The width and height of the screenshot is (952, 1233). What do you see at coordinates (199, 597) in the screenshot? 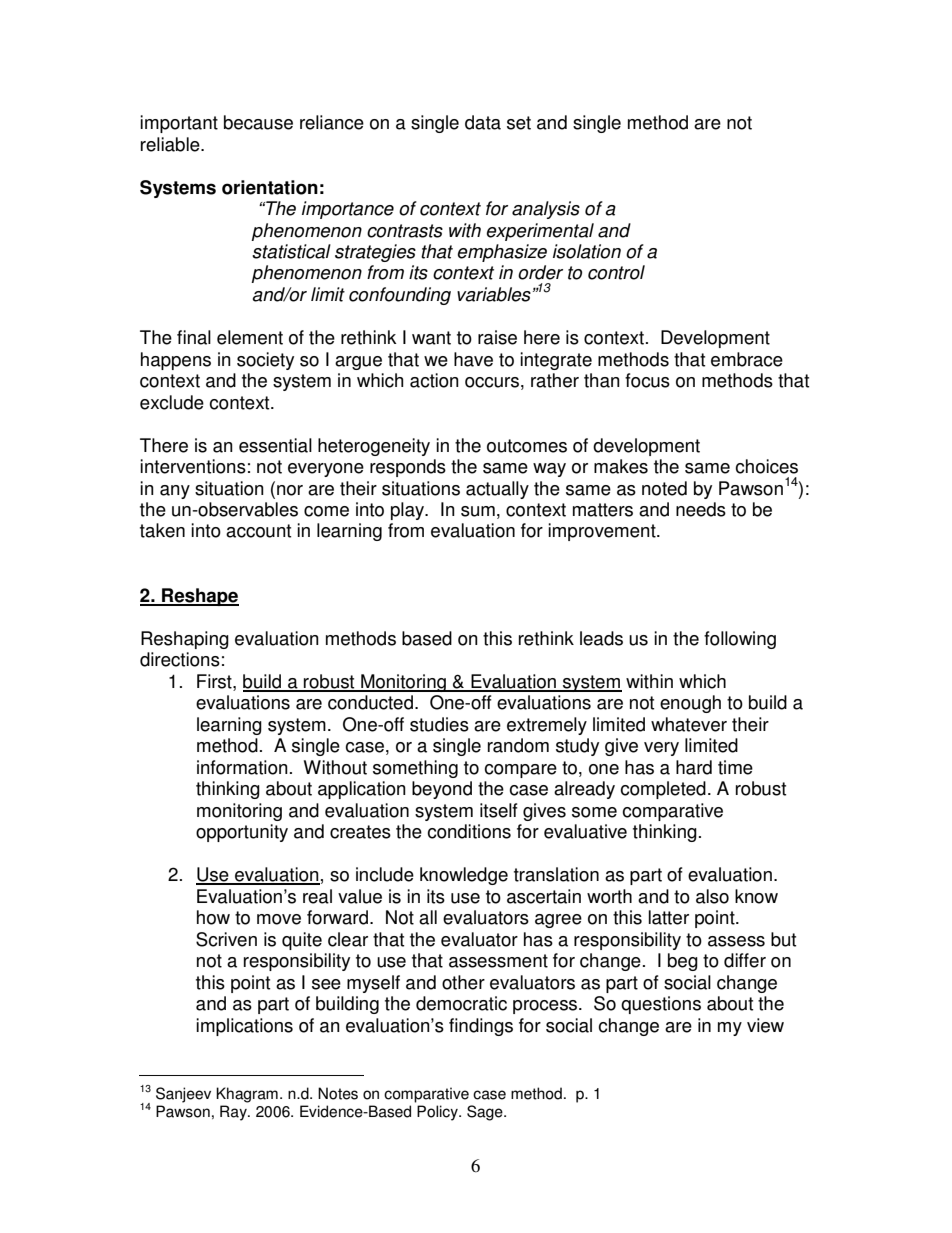
I see `Reshape` at bounding box center [199, 597].
